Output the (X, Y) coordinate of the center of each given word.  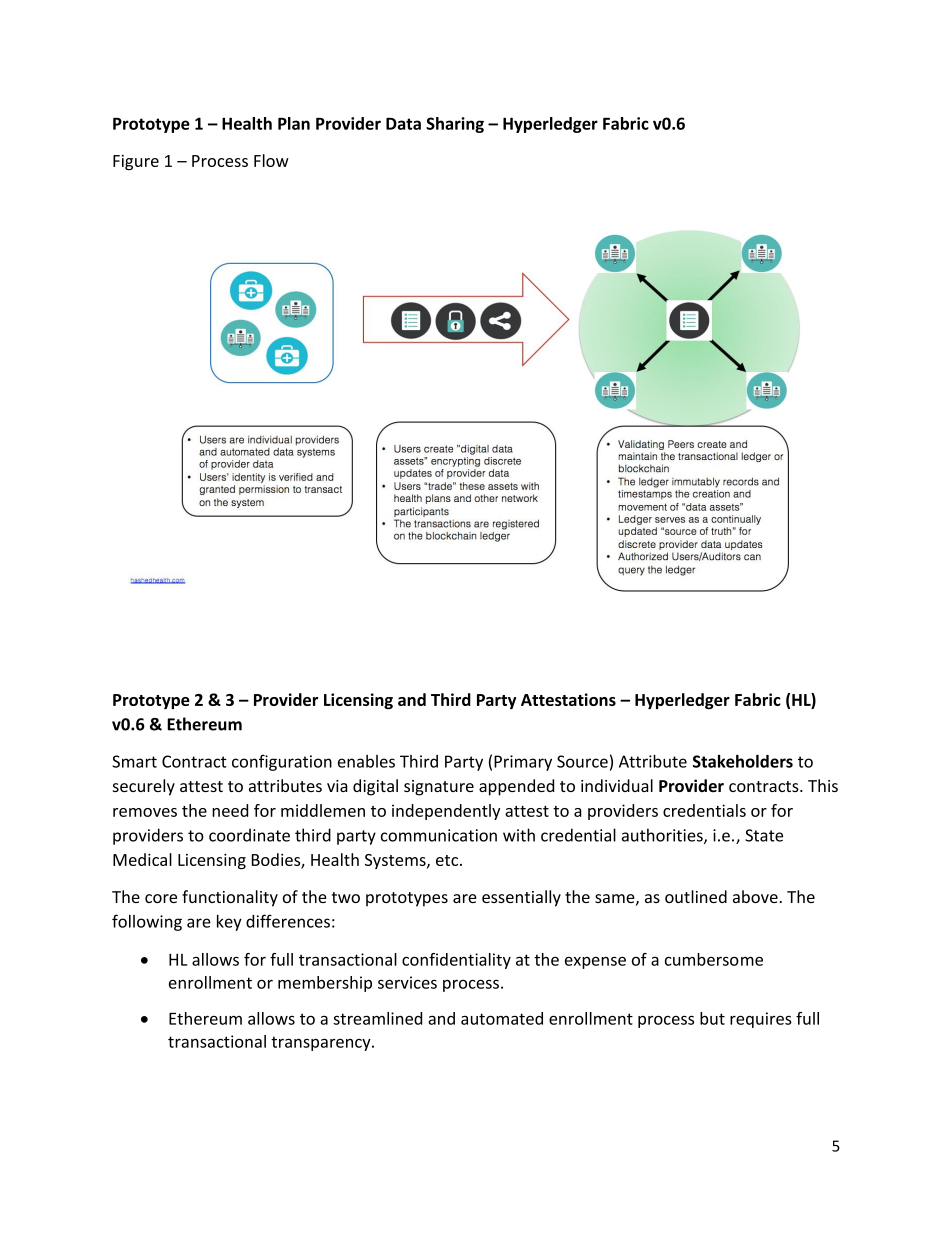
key (229, 923)
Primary (523, 763)
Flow (271, 160)
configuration (282, 762)
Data (403, 124)
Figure (136, 162)
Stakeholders (743, 761)
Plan (294, 123)
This (823, 785)
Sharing (455, 125)
